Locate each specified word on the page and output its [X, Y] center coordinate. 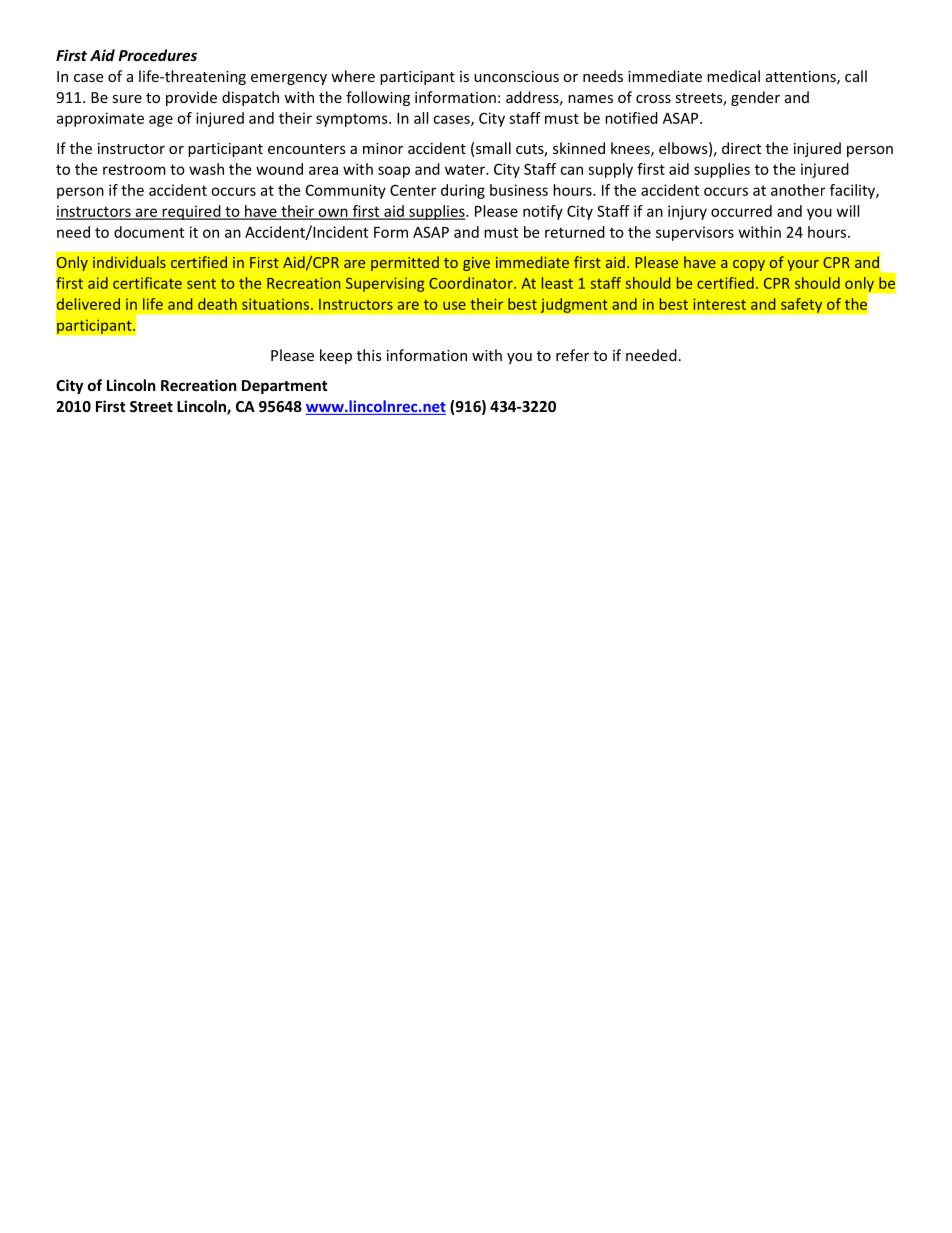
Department [285, 387]
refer [572, 355]
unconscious [516, 76]
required [191, 212]
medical [733, 76]
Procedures [157, 55]
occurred [741, 211]
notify [543, 212]
